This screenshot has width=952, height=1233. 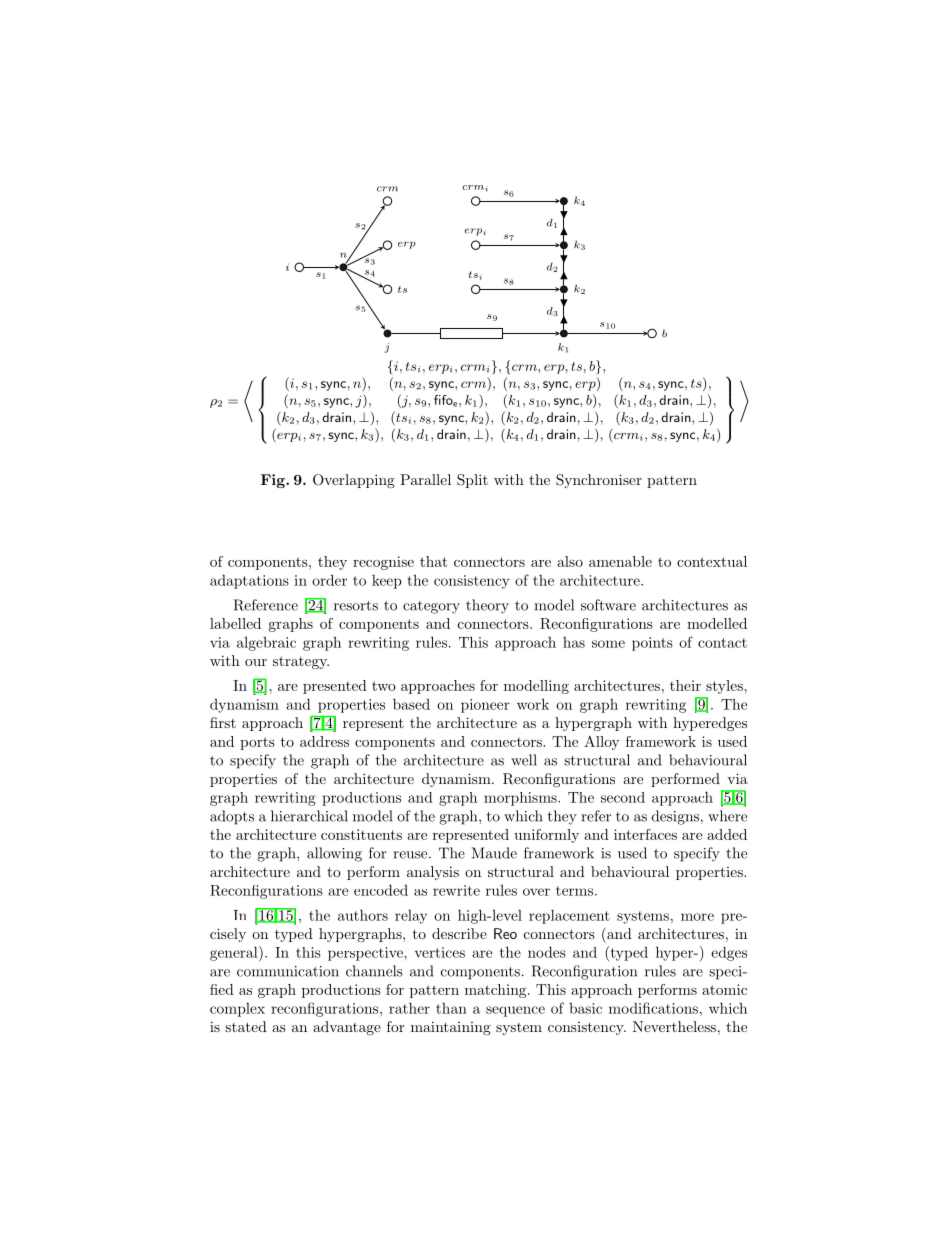 I want to click on ports, so click(x=257, y=743).
